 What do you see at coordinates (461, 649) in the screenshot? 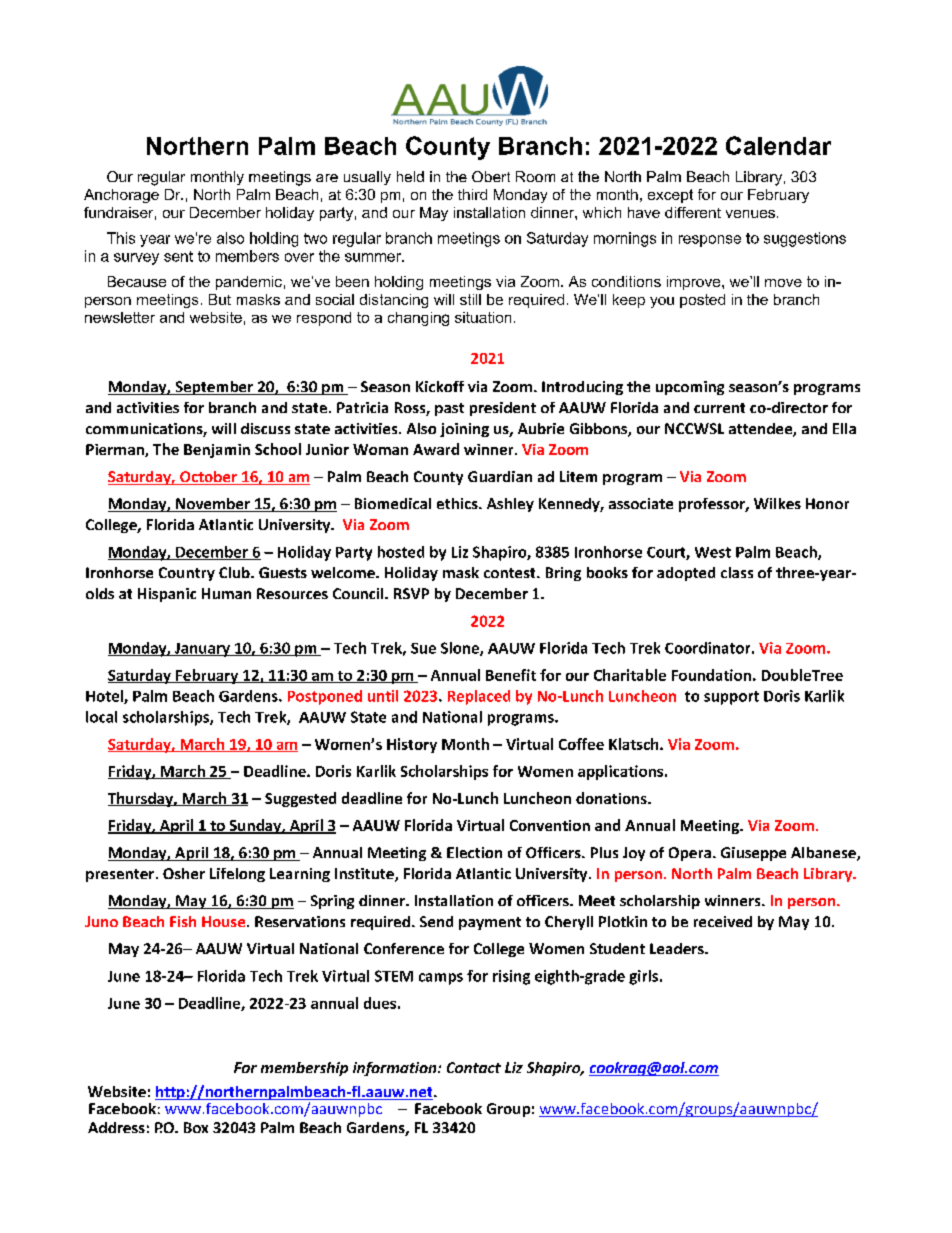
I see `Slone` at bounding box center [461, 649].
